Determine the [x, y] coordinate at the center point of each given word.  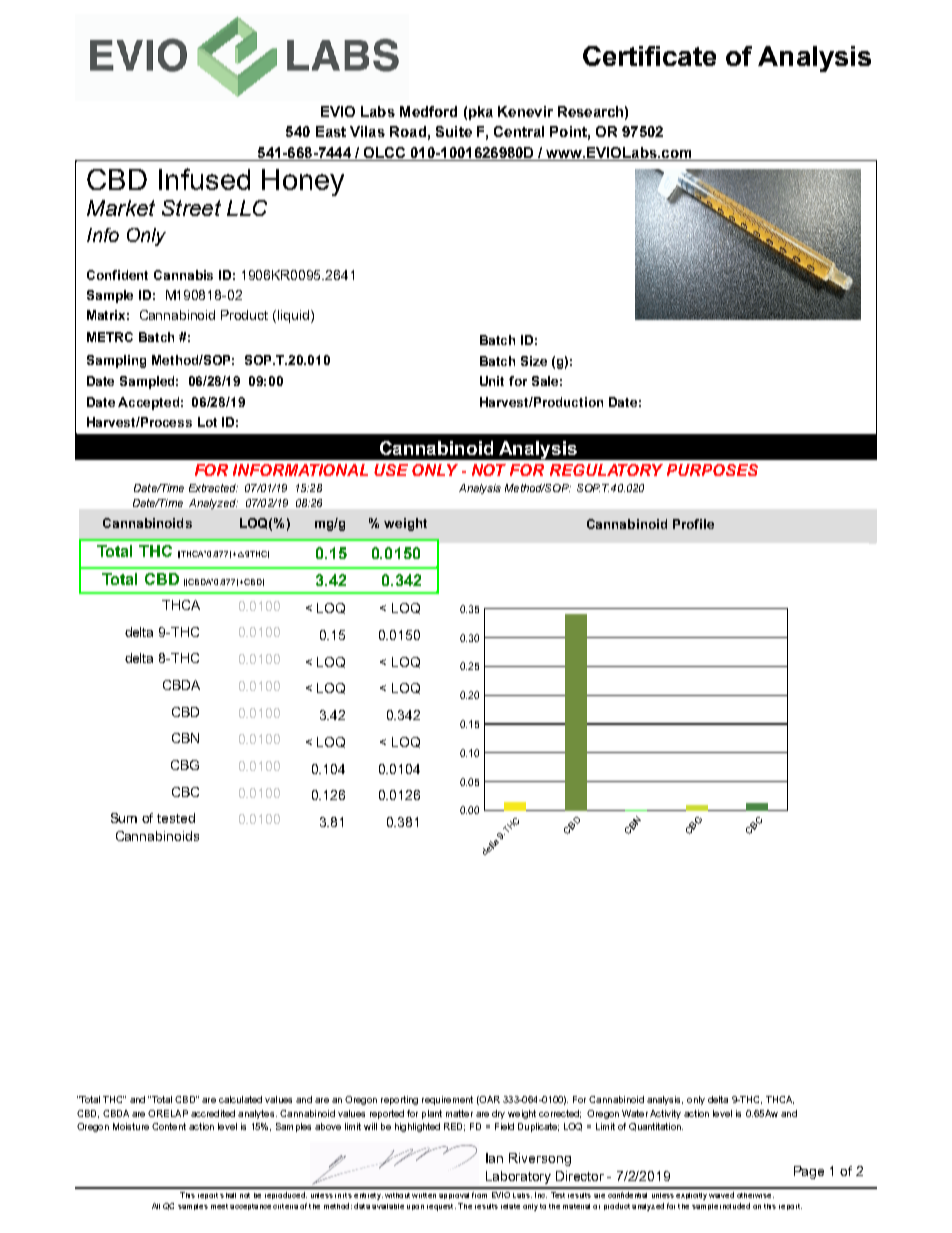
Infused [204, 179]
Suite [454, 131]
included [735, 1206]
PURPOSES [712, 470]
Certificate [649, 56]
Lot [207, 422]
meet [219, 1206]
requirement [447, 1100]
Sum [124, 818]
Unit [492, 381]
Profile [693, 524]
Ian [494, 1158]
